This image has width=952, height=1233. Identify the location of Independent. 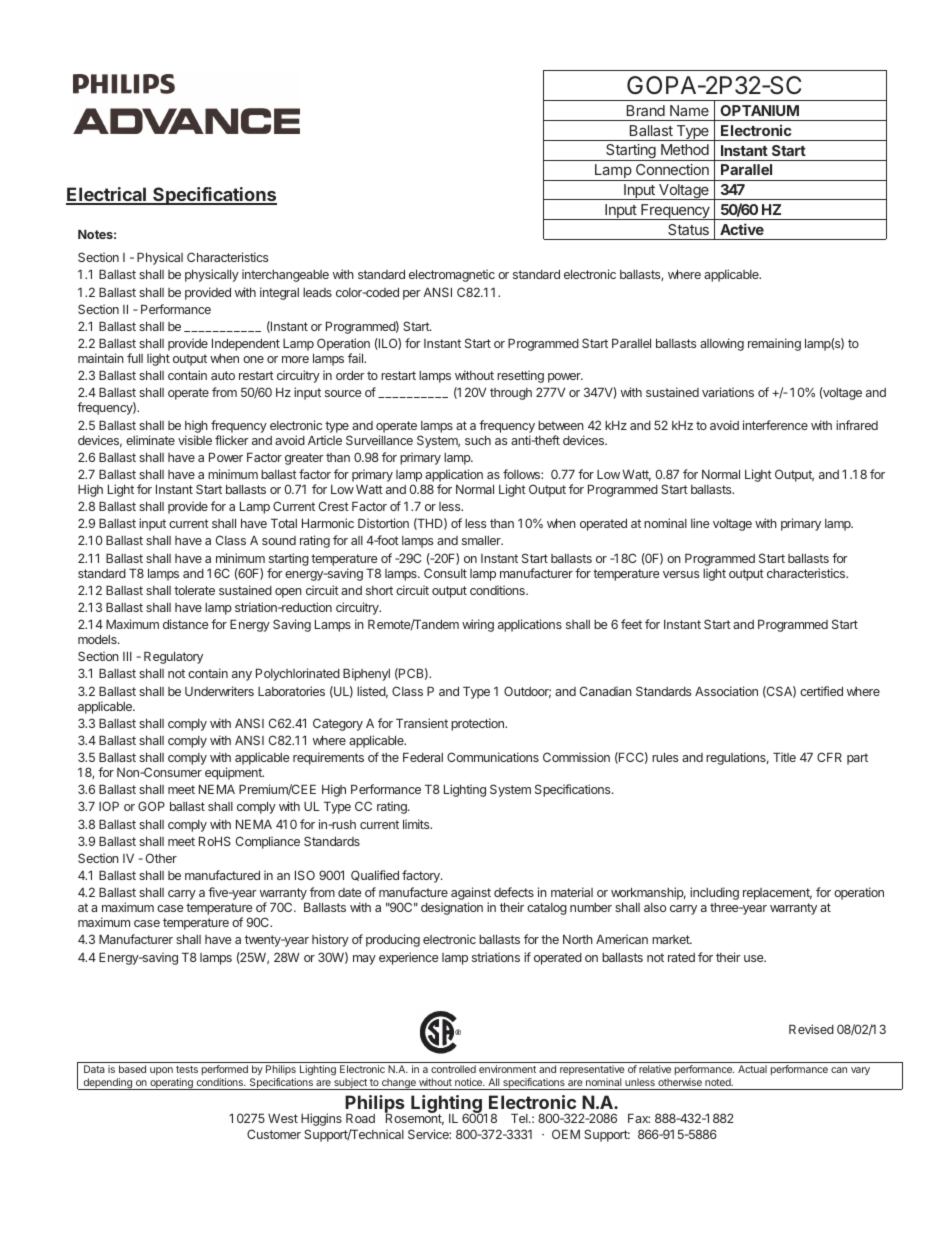
(246, 344).
